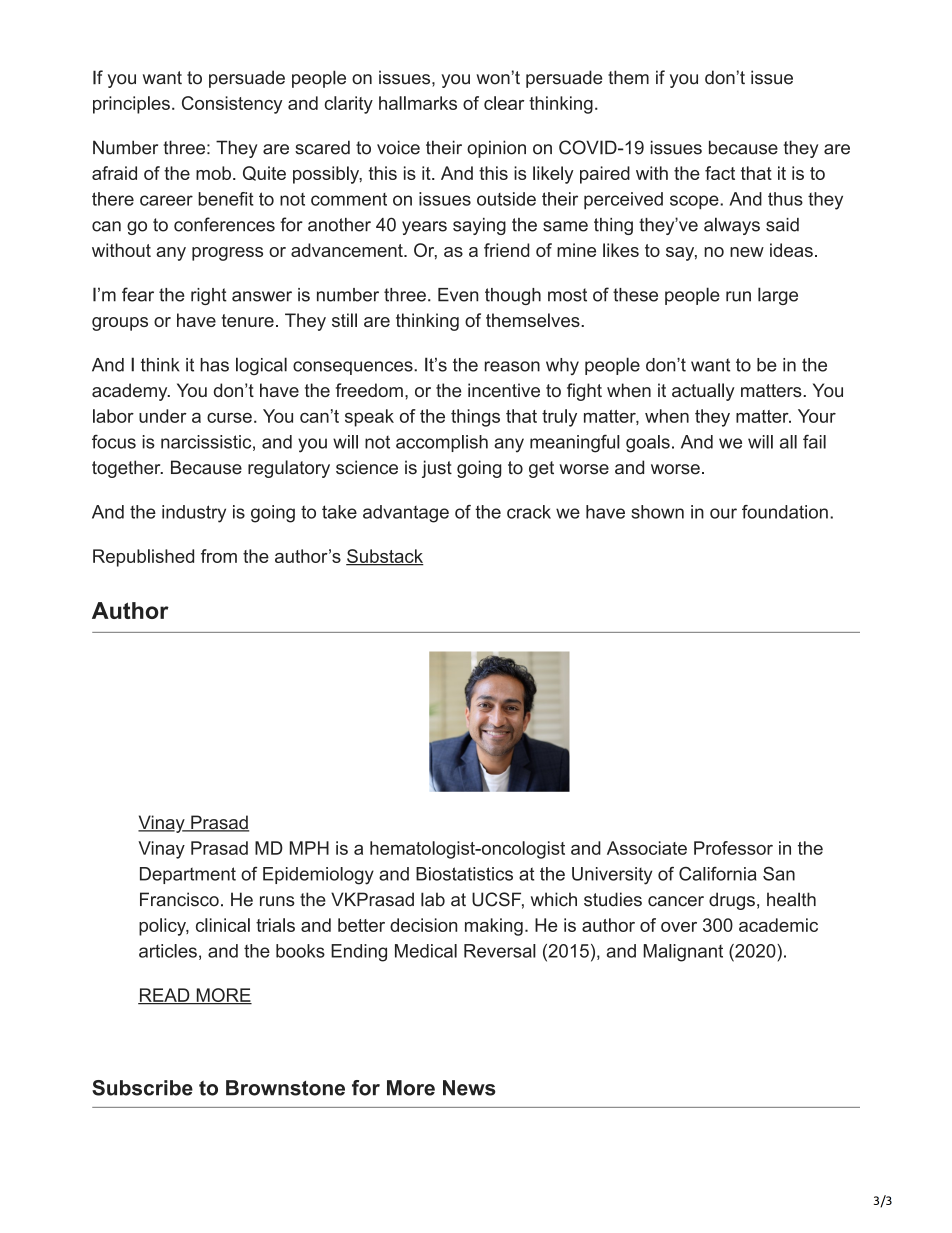 The image size is (952, 1233). I want to click on Subscribe, so click(142, 1088).
